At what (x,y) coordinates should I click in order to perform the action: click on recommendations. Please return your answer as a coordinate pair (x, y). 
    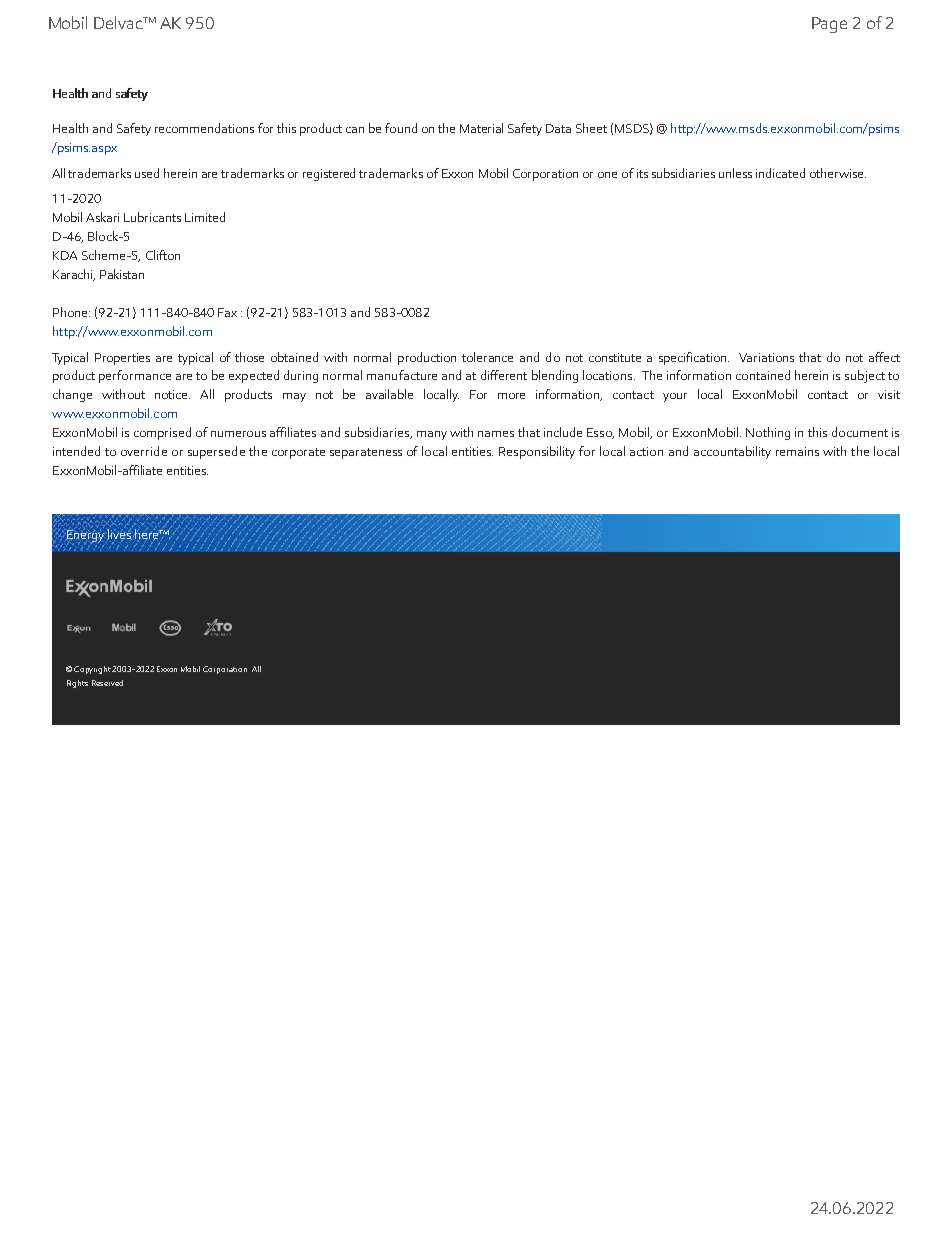
    Looking at the image, I should click on (204, 128).
